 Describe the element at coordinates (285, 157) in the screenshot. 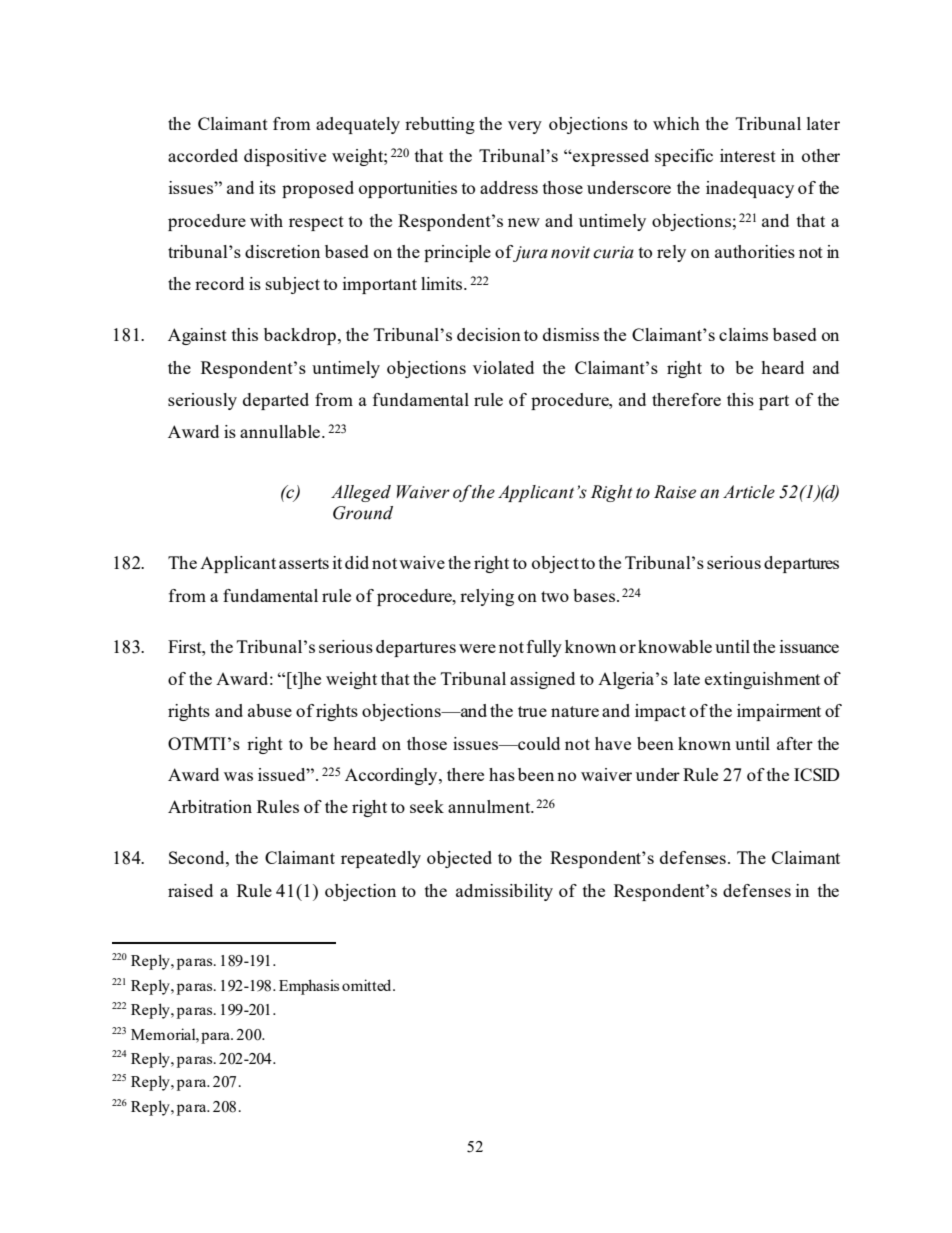

I see `dispositive` at that location.
